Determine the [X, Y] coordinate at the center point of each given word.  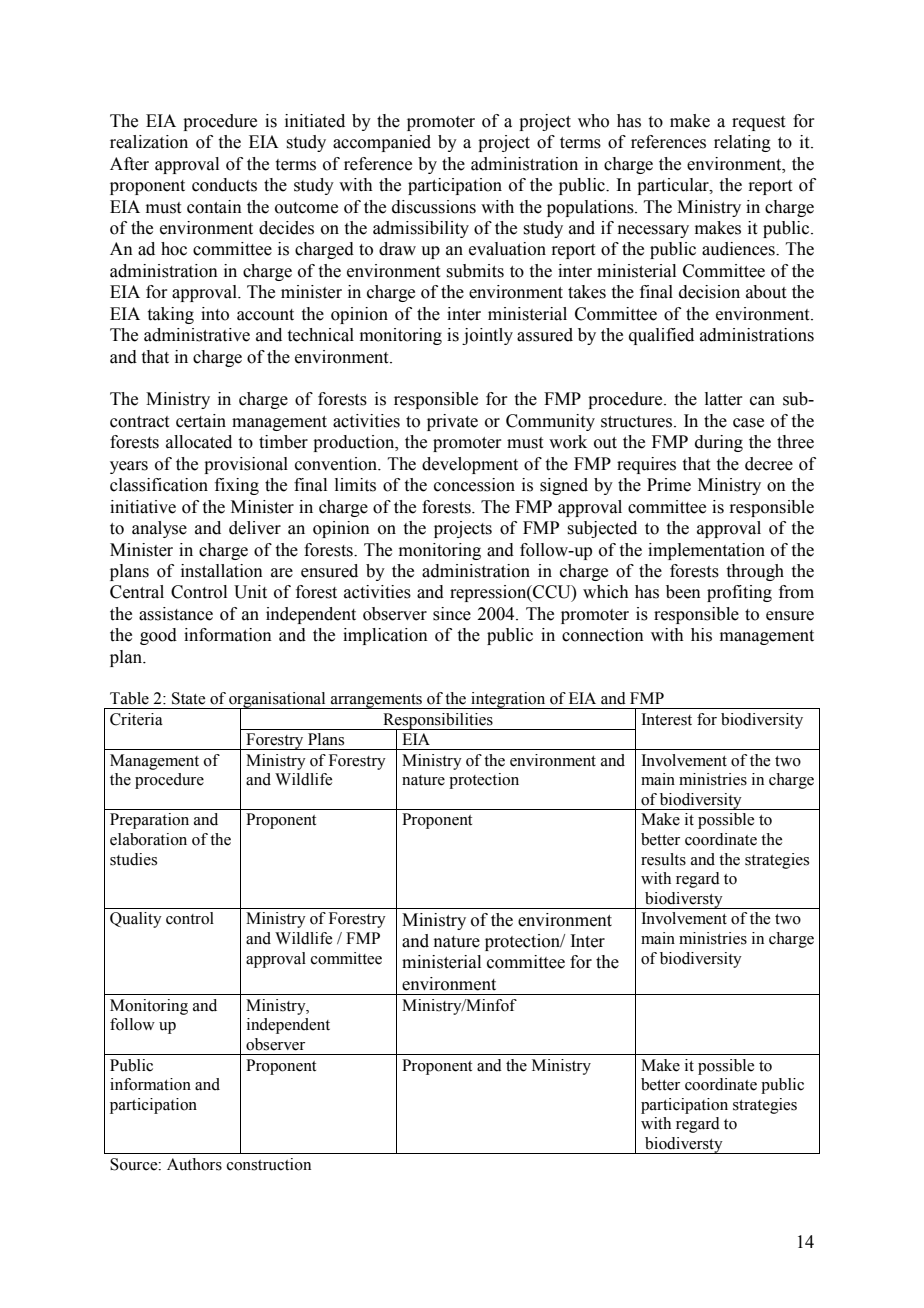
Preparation [149, 821]
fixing [237, 486]
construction [269, 1164]
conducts [224, 185]
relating [742, 143]
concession [474, 485]
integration [508, 700]
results [663, 859]
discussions [434, 207]
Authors [194, 1164]
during [719, 443]
